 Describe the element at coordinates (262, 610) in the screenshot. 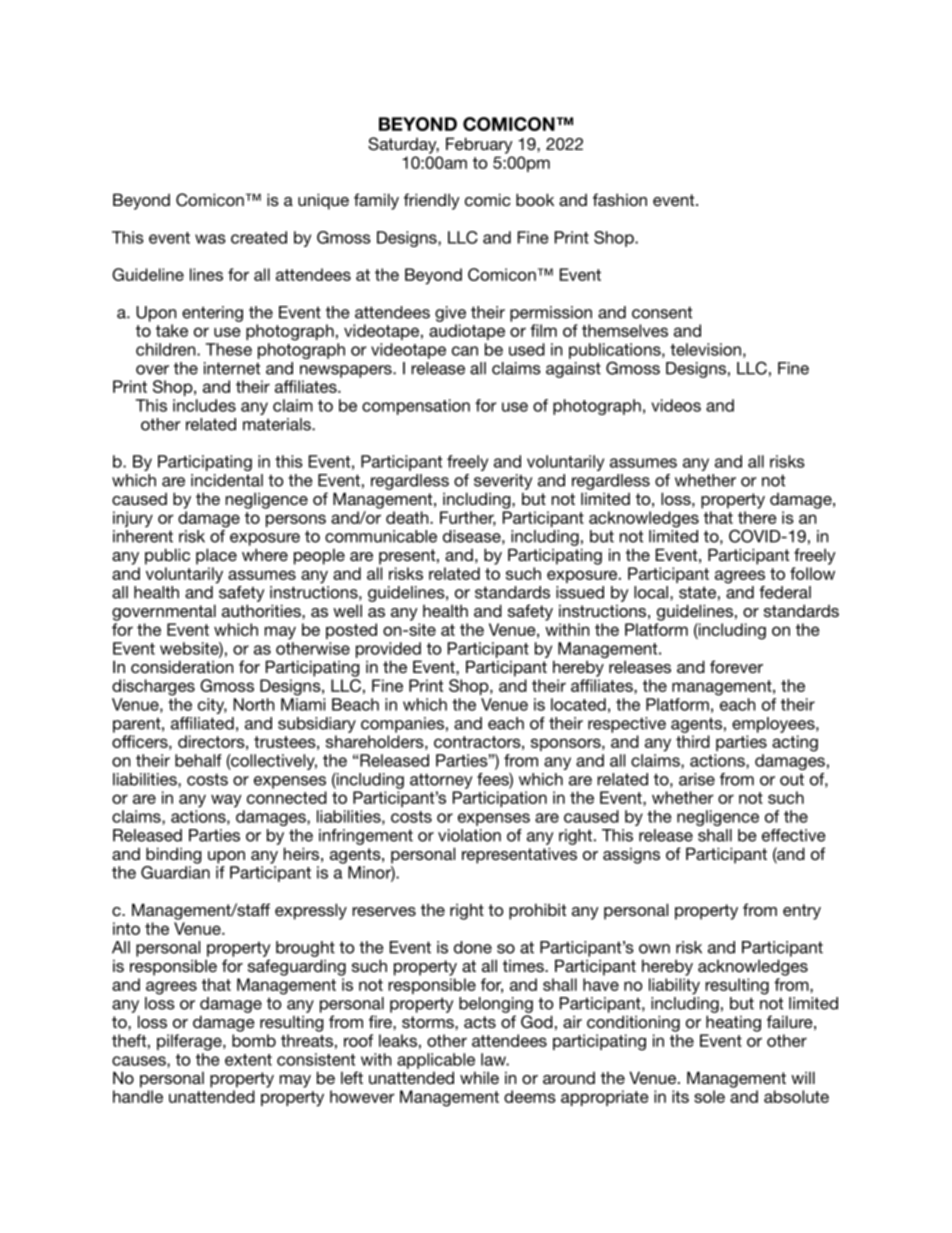

I see `authorities` at that location.
